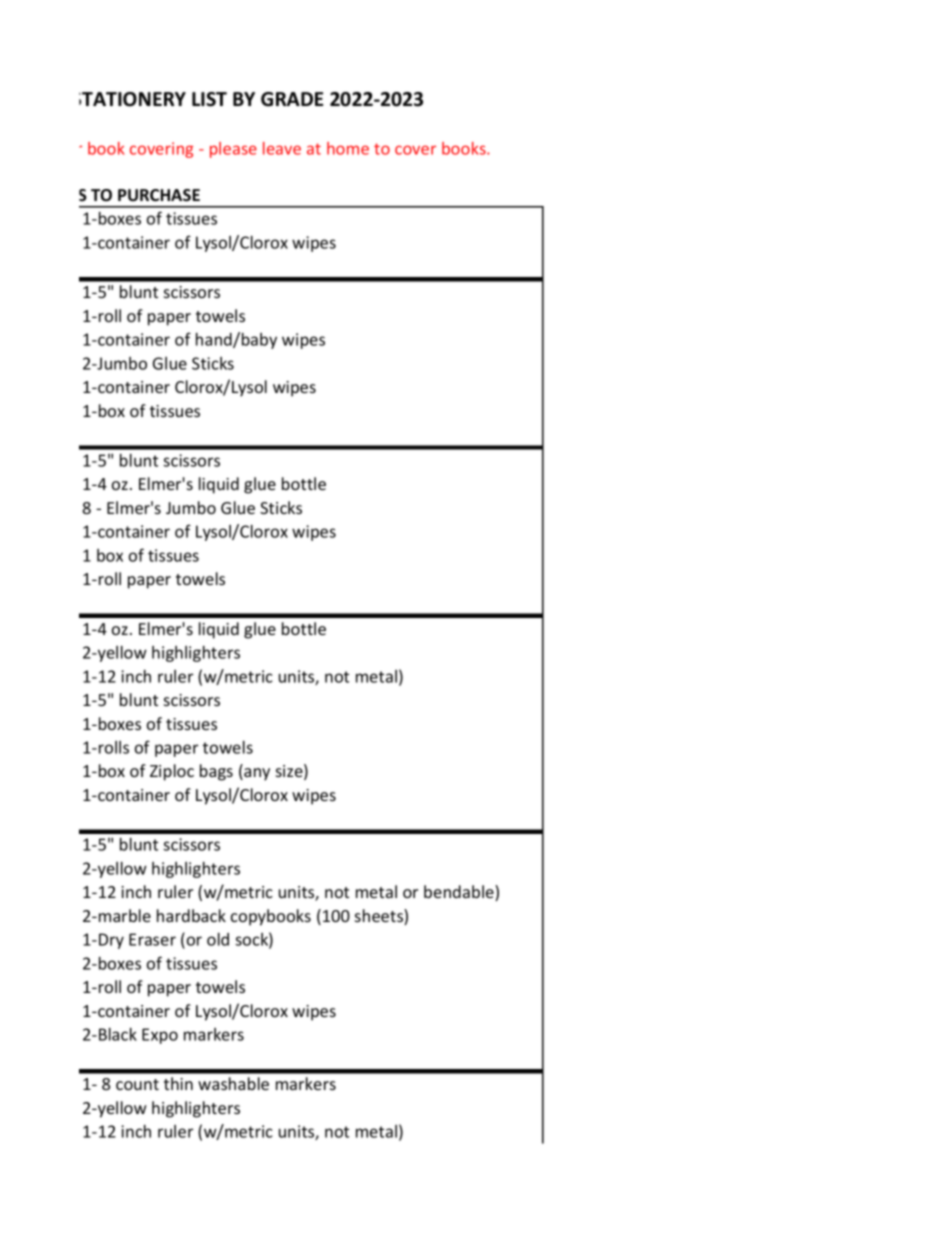  What do you see at coordinates (348, 148) in the screenshot?
I see `home` at bounding box center [348, 148].
